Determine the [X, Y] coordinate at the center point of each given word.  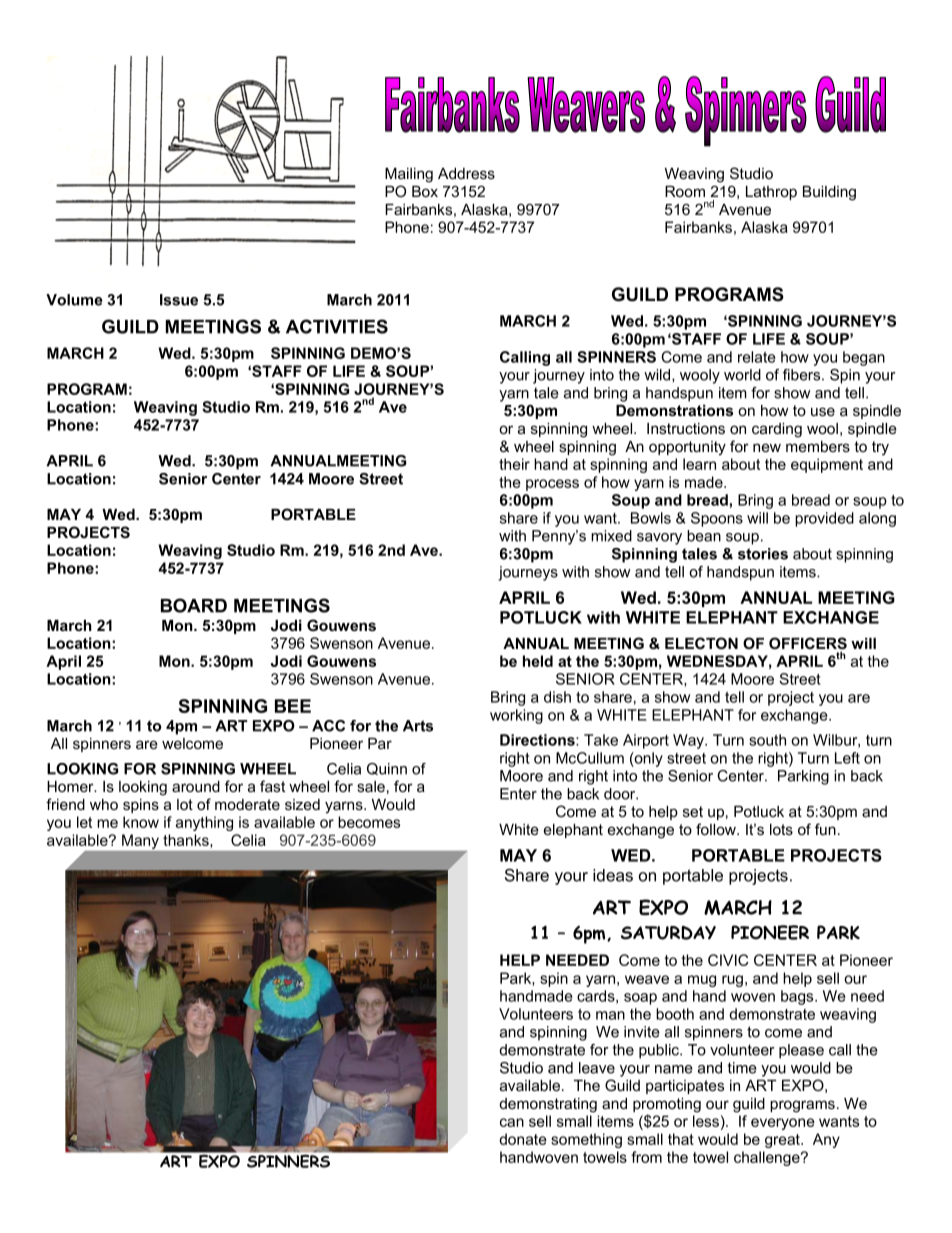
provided [824, 519]
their [514, 464]
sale [371, 786]
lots [781, 829]
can [512, 1122]
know [141, 822]
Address [466, 173]
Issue [179, 300]
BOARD [194, 605]
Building [829, 193]
